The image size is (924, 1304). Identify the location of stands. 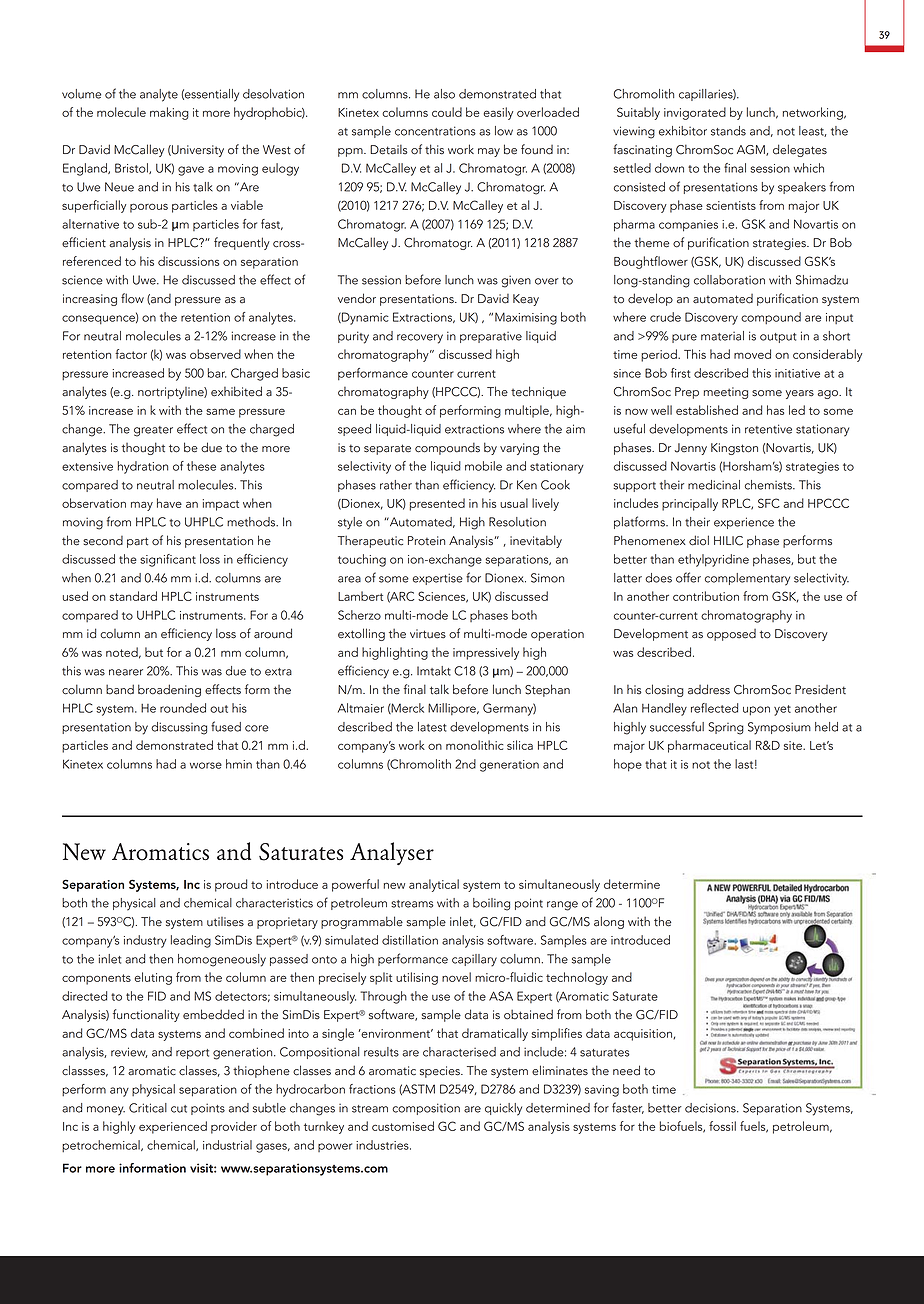
(728, 131).
